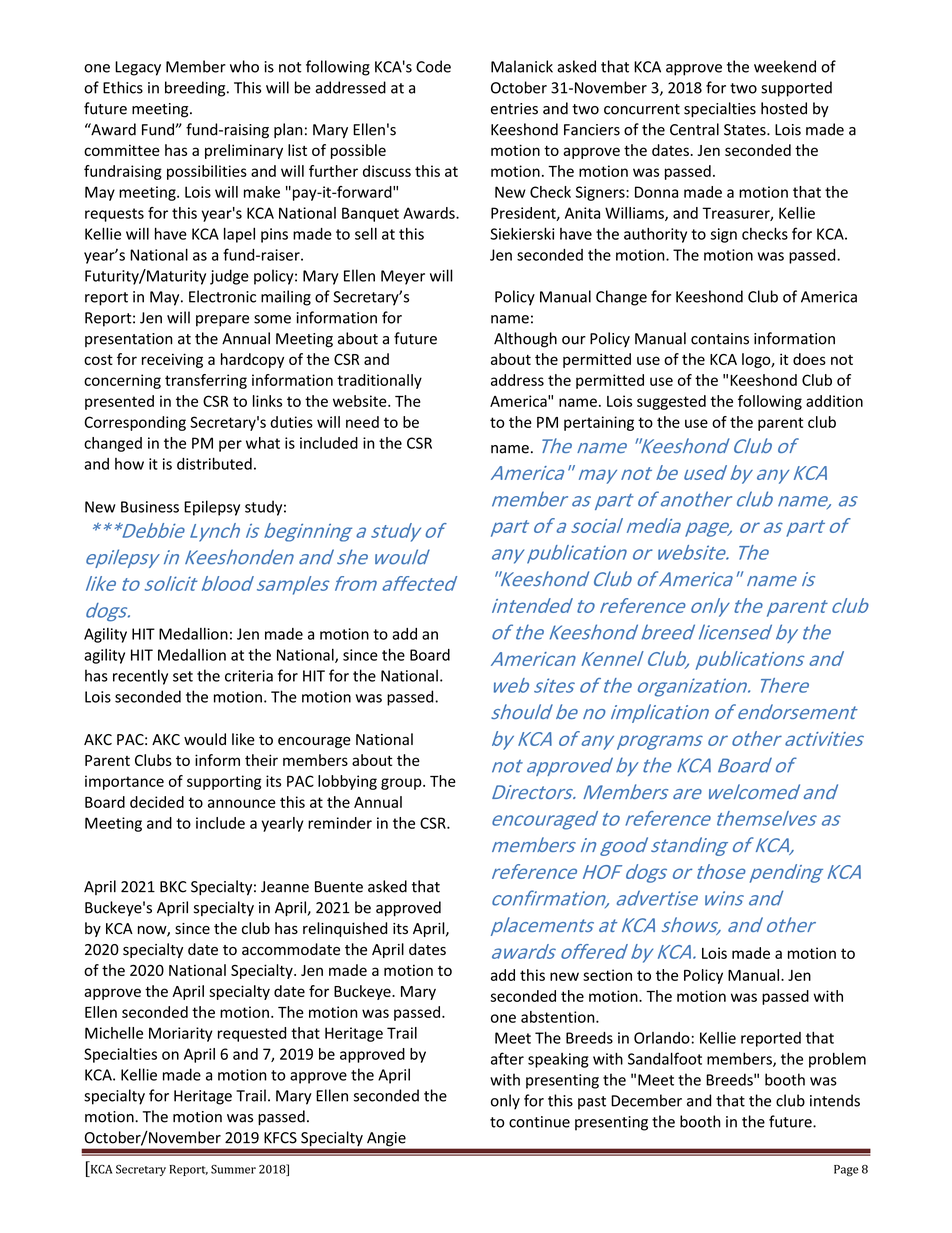 This image has width=952, height=1233. What do you see at coordinates (671, 402) in the image?
I see `suggested` at bounding box center [671, 402].
